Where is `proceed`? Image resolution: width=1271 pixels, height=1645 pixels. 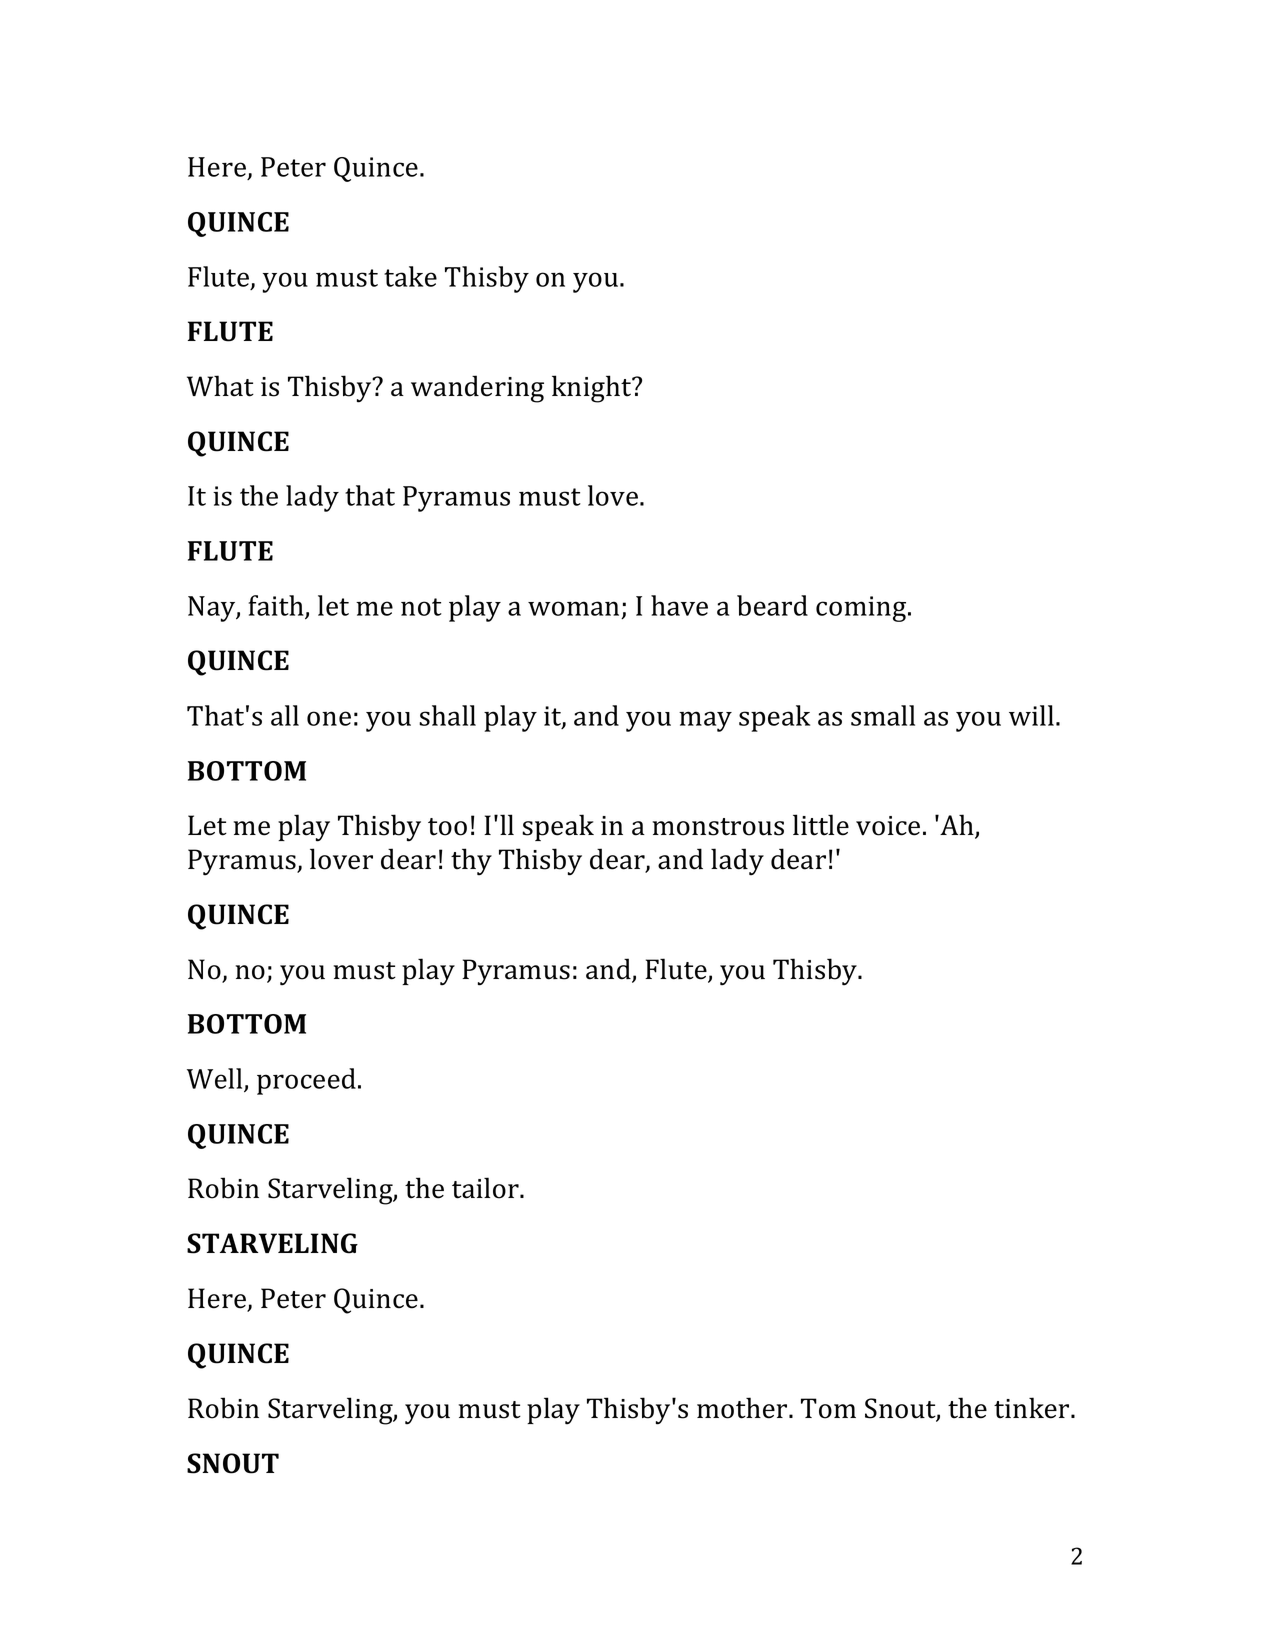
proceed is located at coordinates (306, 1081).
